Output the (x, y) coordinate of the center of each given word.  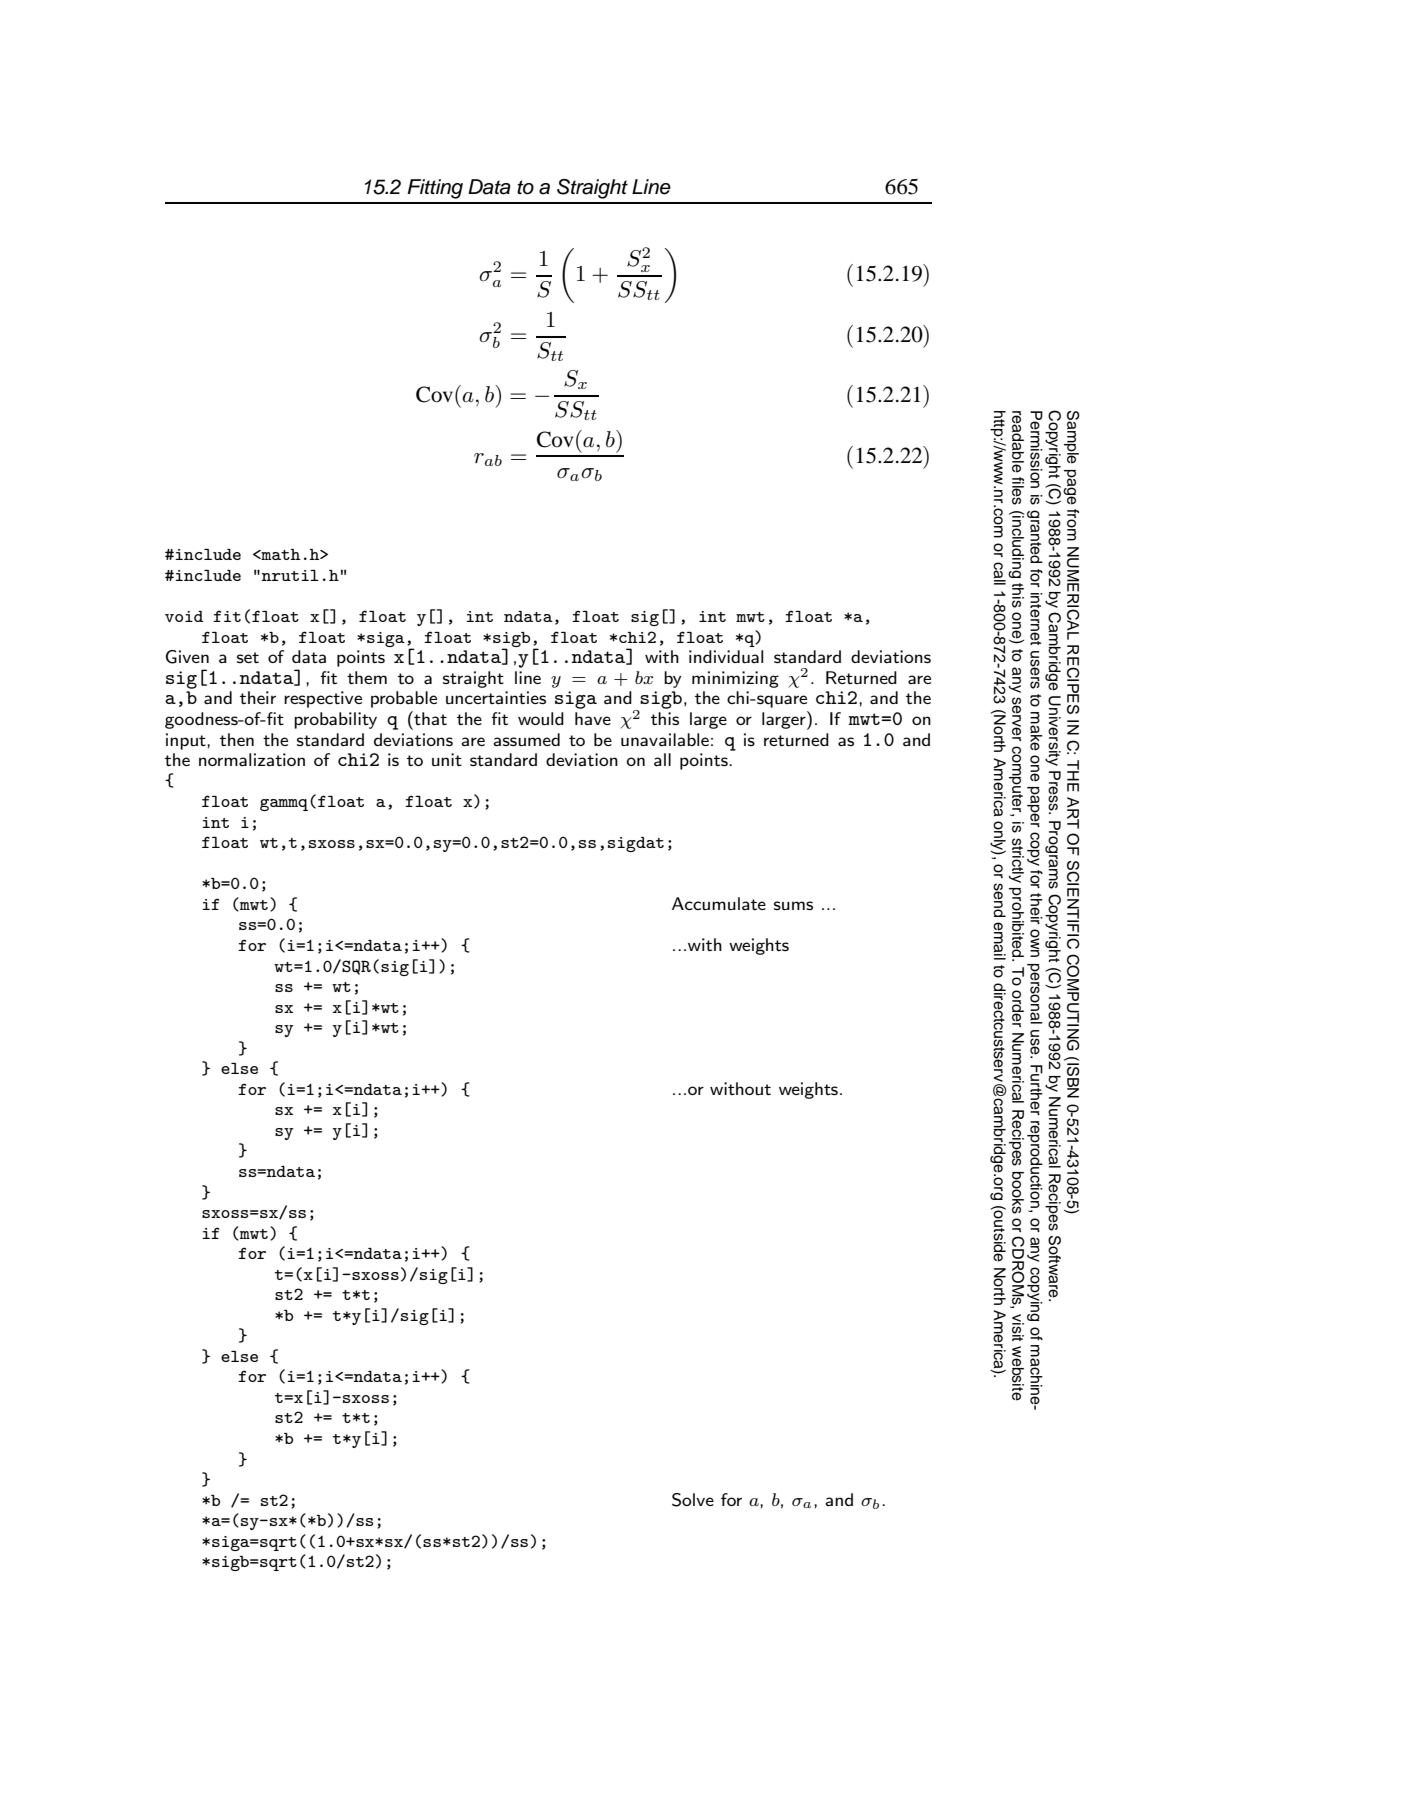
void (184, 616)
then (237, 739)
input (187, 741)
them (367, 677)
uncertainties (496, 697)
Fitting (435, 189)
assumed (526, 739)
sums (793, 905)
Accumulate (719, 903)
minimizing (735, 679)
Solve (693, 1500)
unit (447, 759)
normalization (252, 759)
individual (726, 656)
